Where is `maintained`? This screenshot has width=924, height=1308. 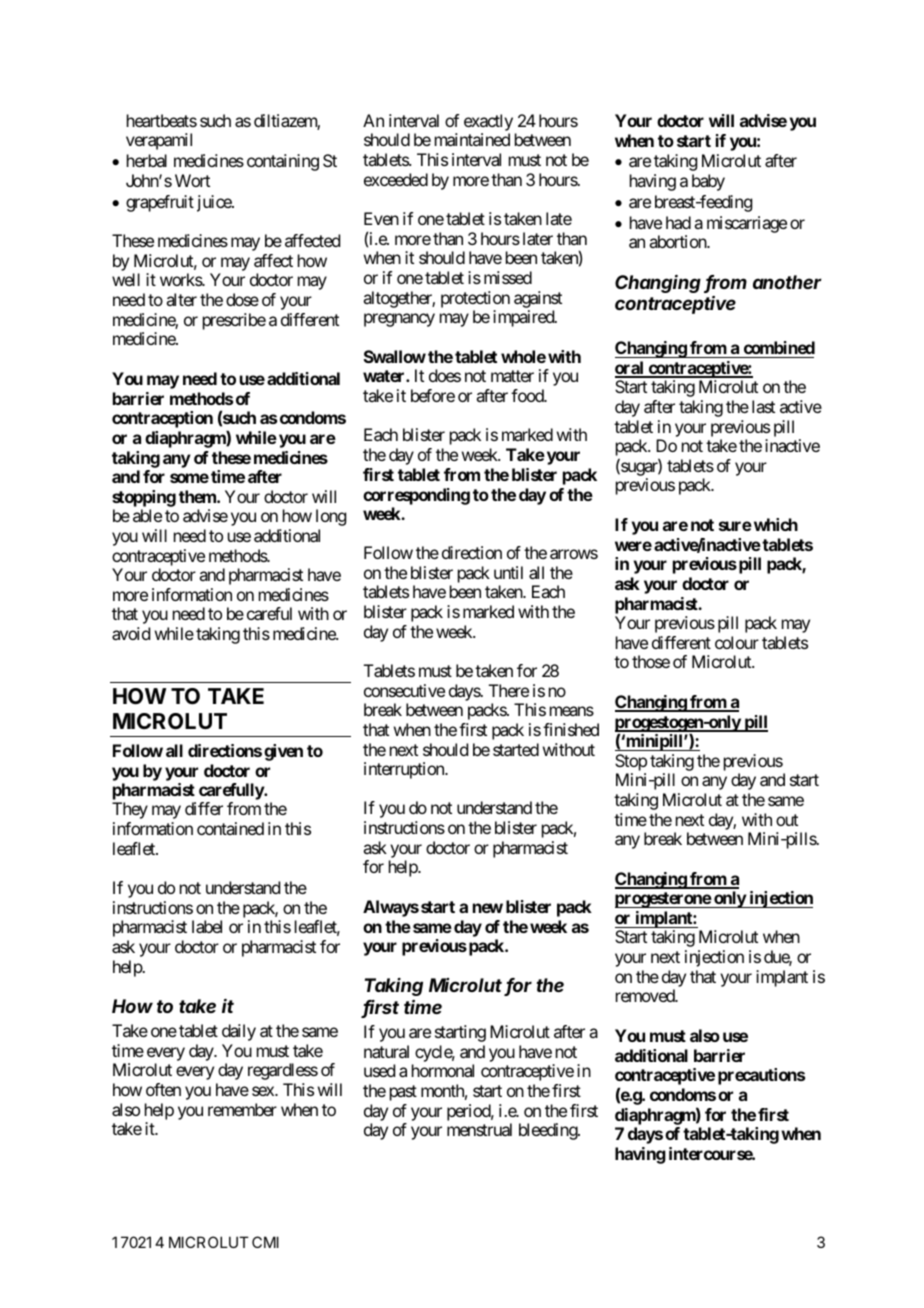
maintained is located at coordinates (472, 139).
